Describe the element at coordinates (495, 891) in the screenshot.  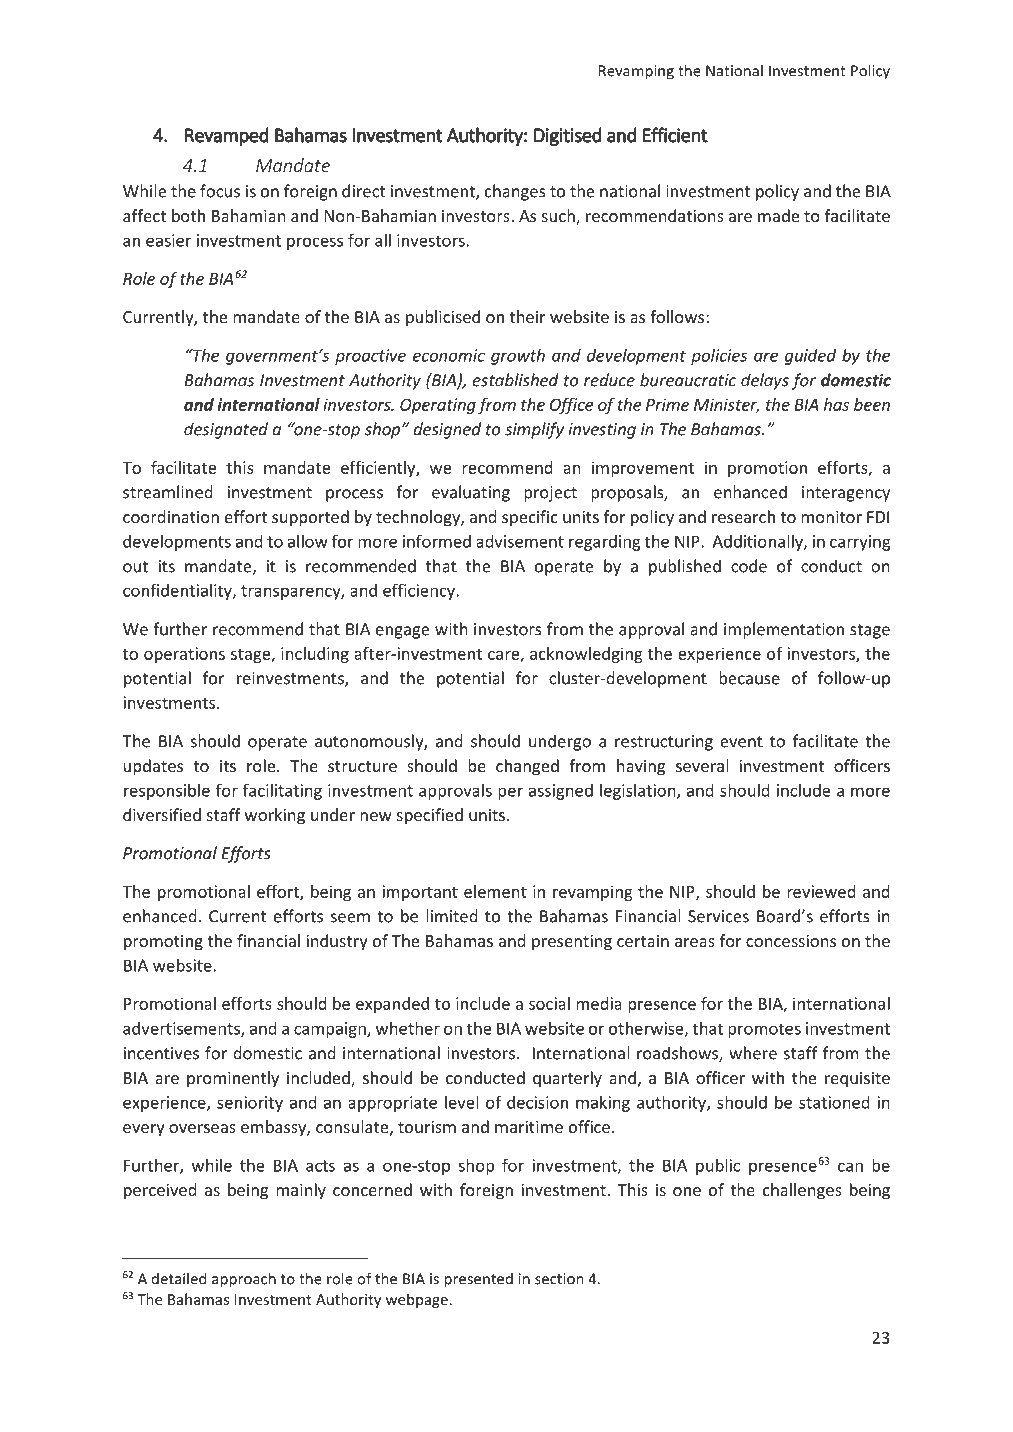
I see `element` at that location.
